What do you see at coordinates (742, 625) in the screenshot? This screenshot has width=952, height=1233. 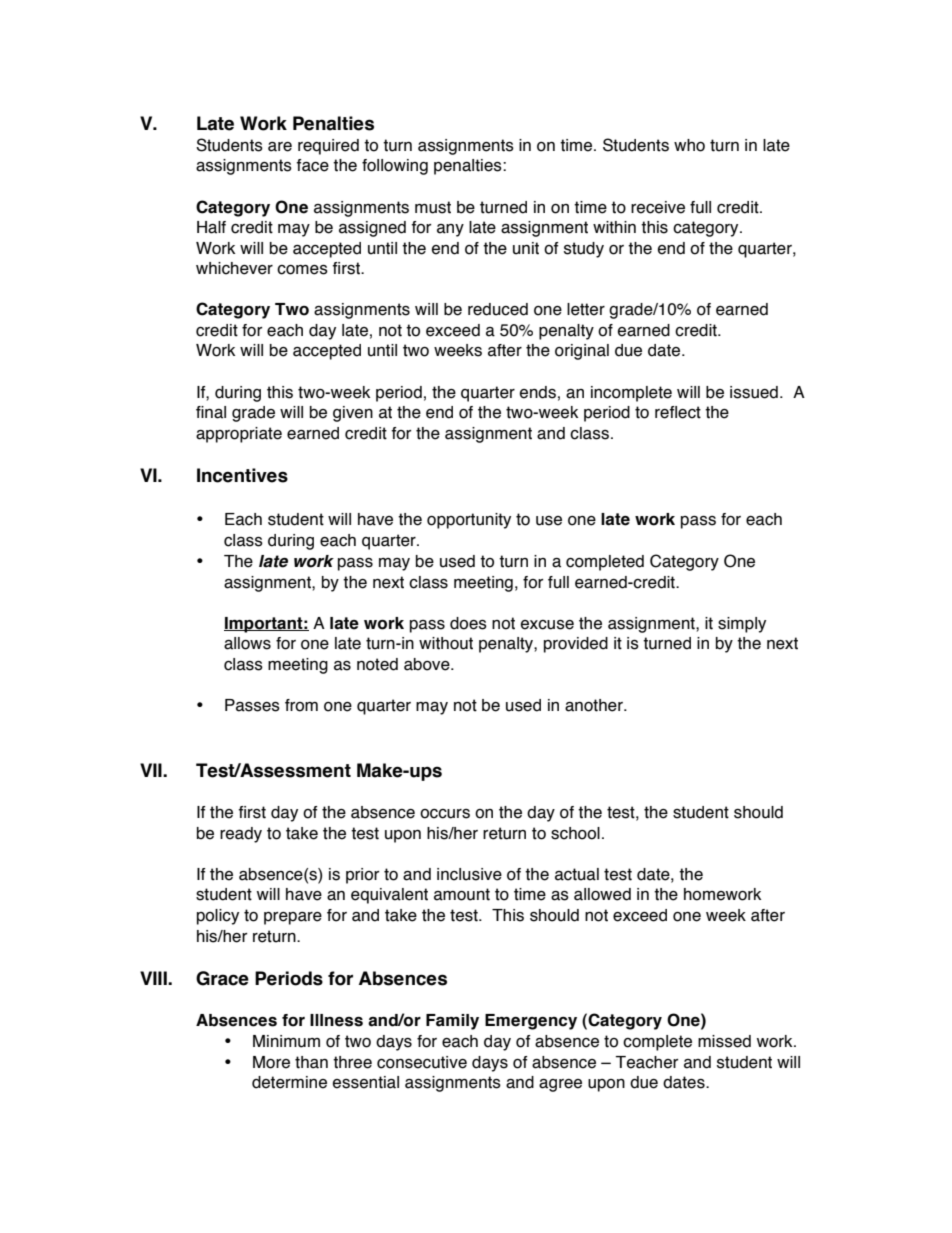 I see `simply` at bounding box center [742, 625].
